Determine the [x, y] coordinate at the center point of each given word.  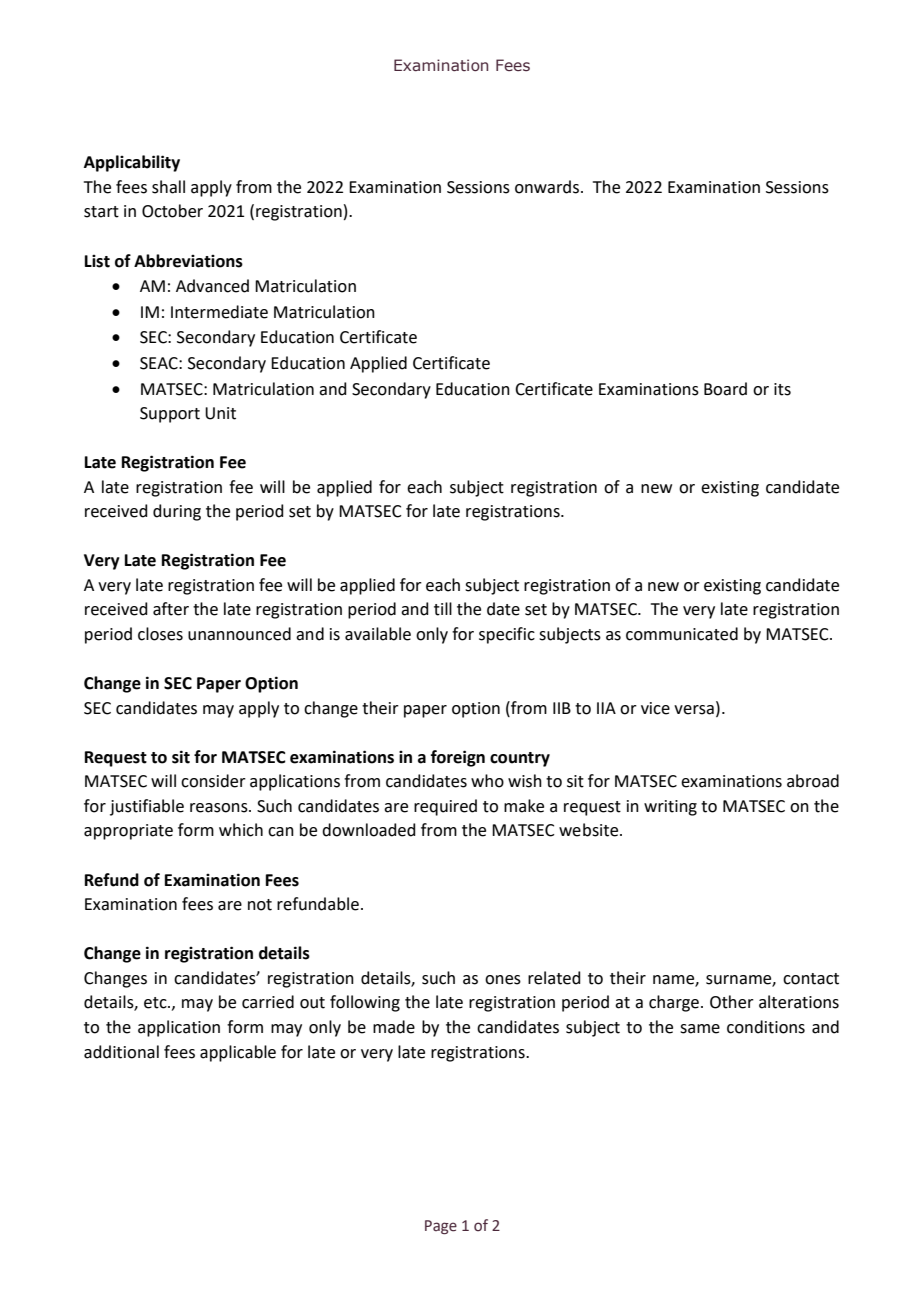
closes [160, 634]
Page [441, 1227]
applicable [238, 1053]
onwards [548, 187]
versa [694, 710]
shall [168, 187]
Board [725, 389]
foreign [458, 758]
